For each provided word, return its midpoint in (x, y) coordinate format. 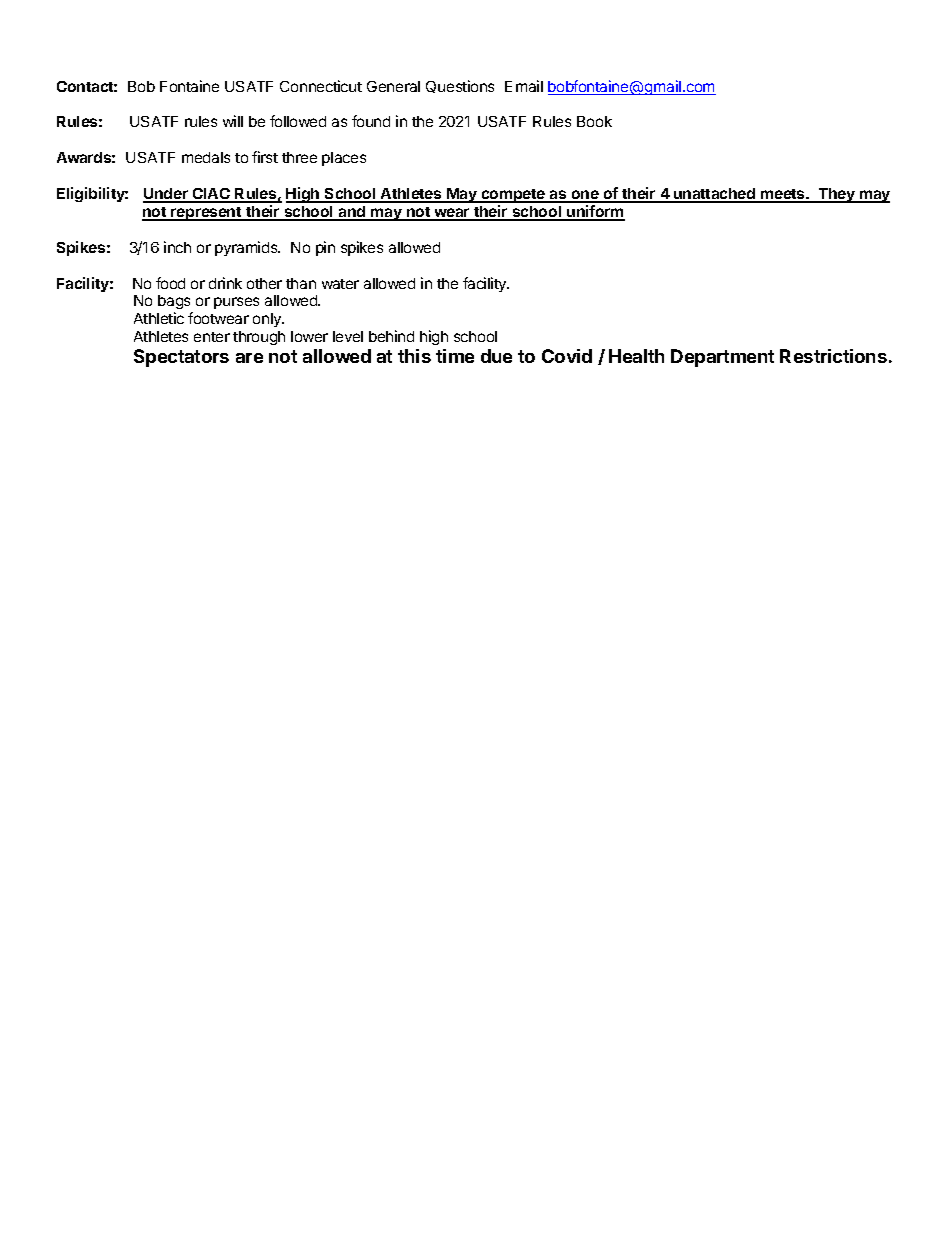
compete (513, 196)
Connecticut (321, 86)
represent (206, 214)
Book (594, 121)
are (249, 358)
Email (524, 86)
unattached (715, 195)
